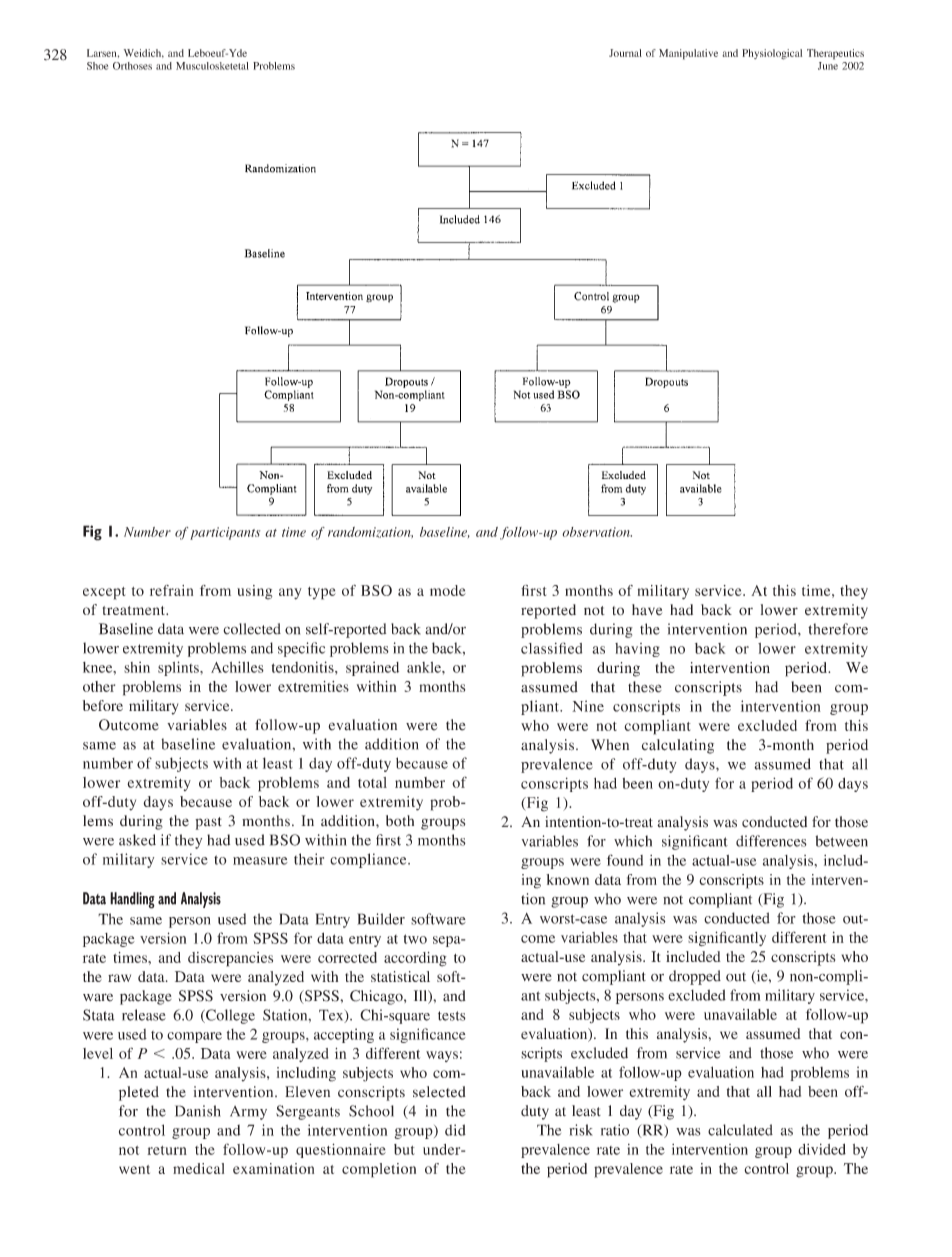 The height and width of the image is (1257, 952). I want to click on both, so click(400, 821).
